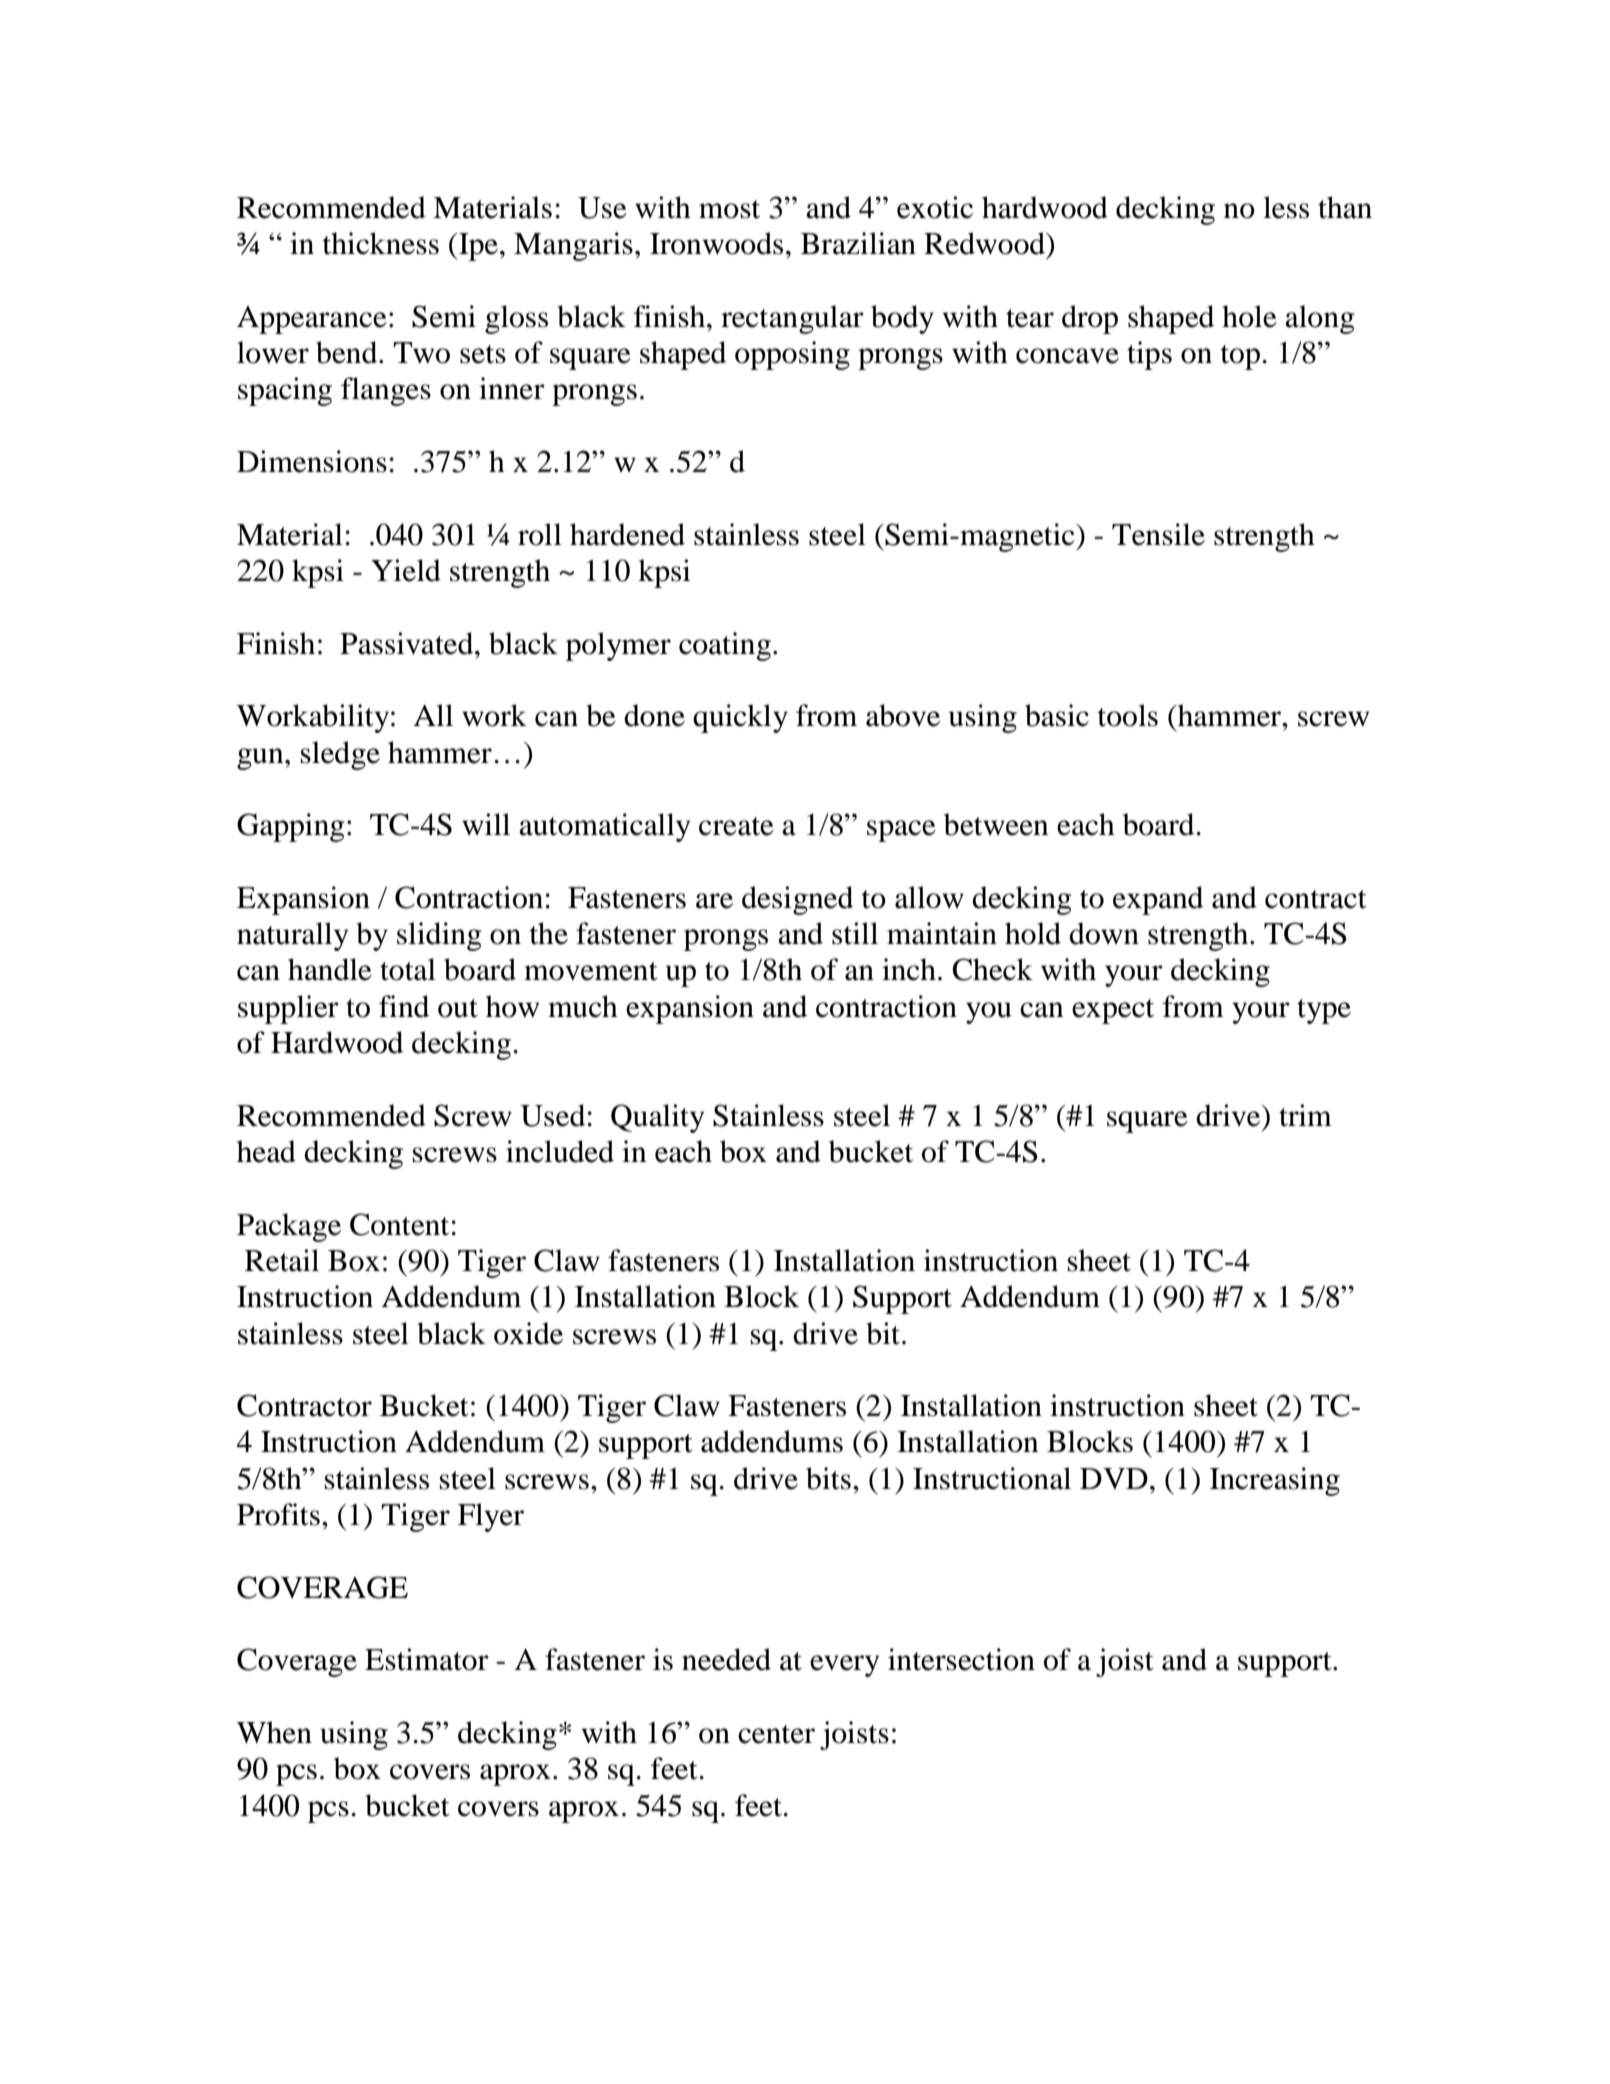  Describe the element at coordinates (266, 1151) in the screenshot. I see `head` at that location.
